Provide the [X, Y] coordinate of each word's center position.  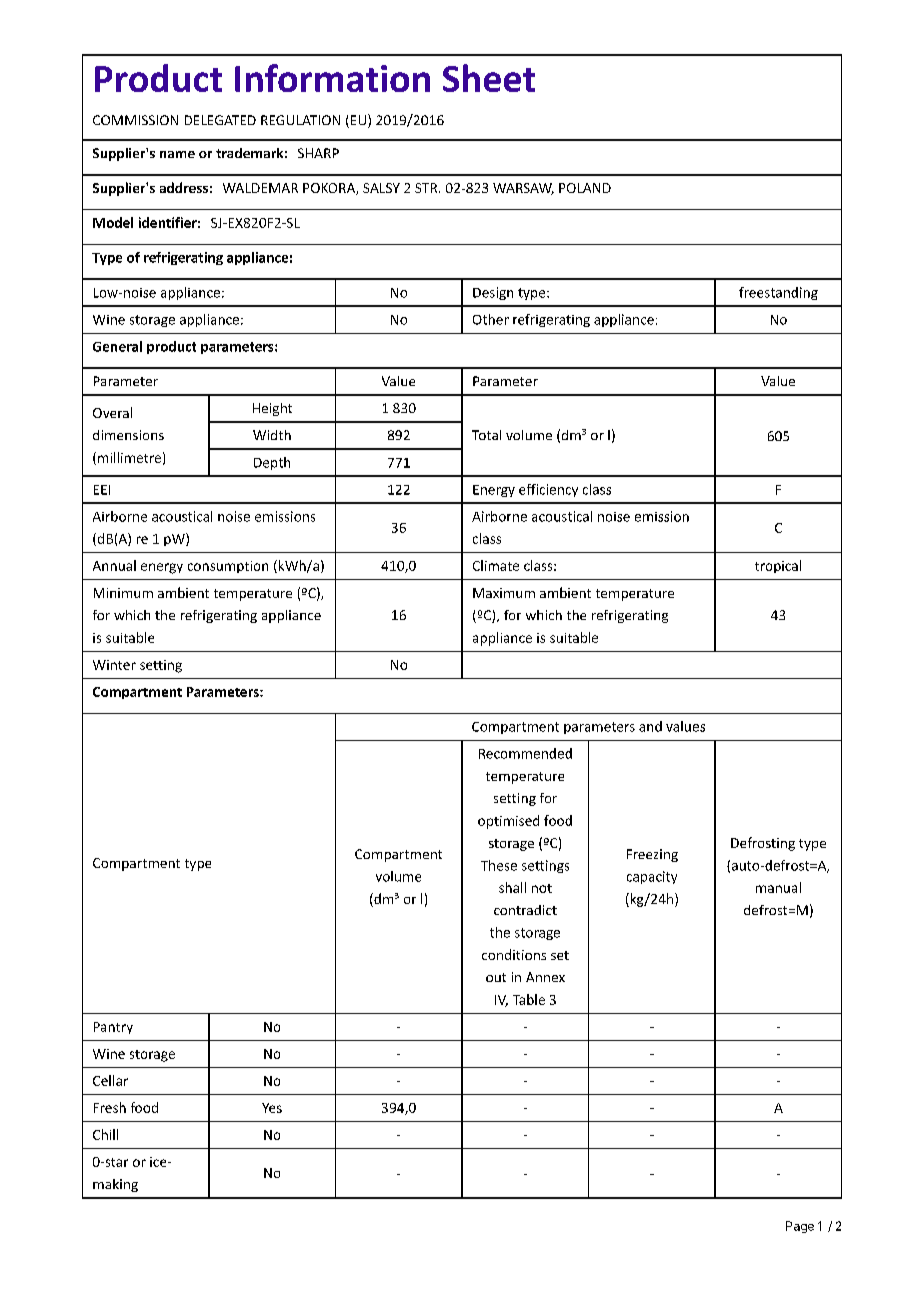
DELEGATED [220, 120]
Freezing [652, 855]
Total [486, 435]
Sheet [489, 78]
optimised [508, 822]
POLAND [585, 188]
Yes [272, 1108]
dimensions [128, 435]
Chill [105, 1134]
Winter [114, 665]
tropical [778, 566]
